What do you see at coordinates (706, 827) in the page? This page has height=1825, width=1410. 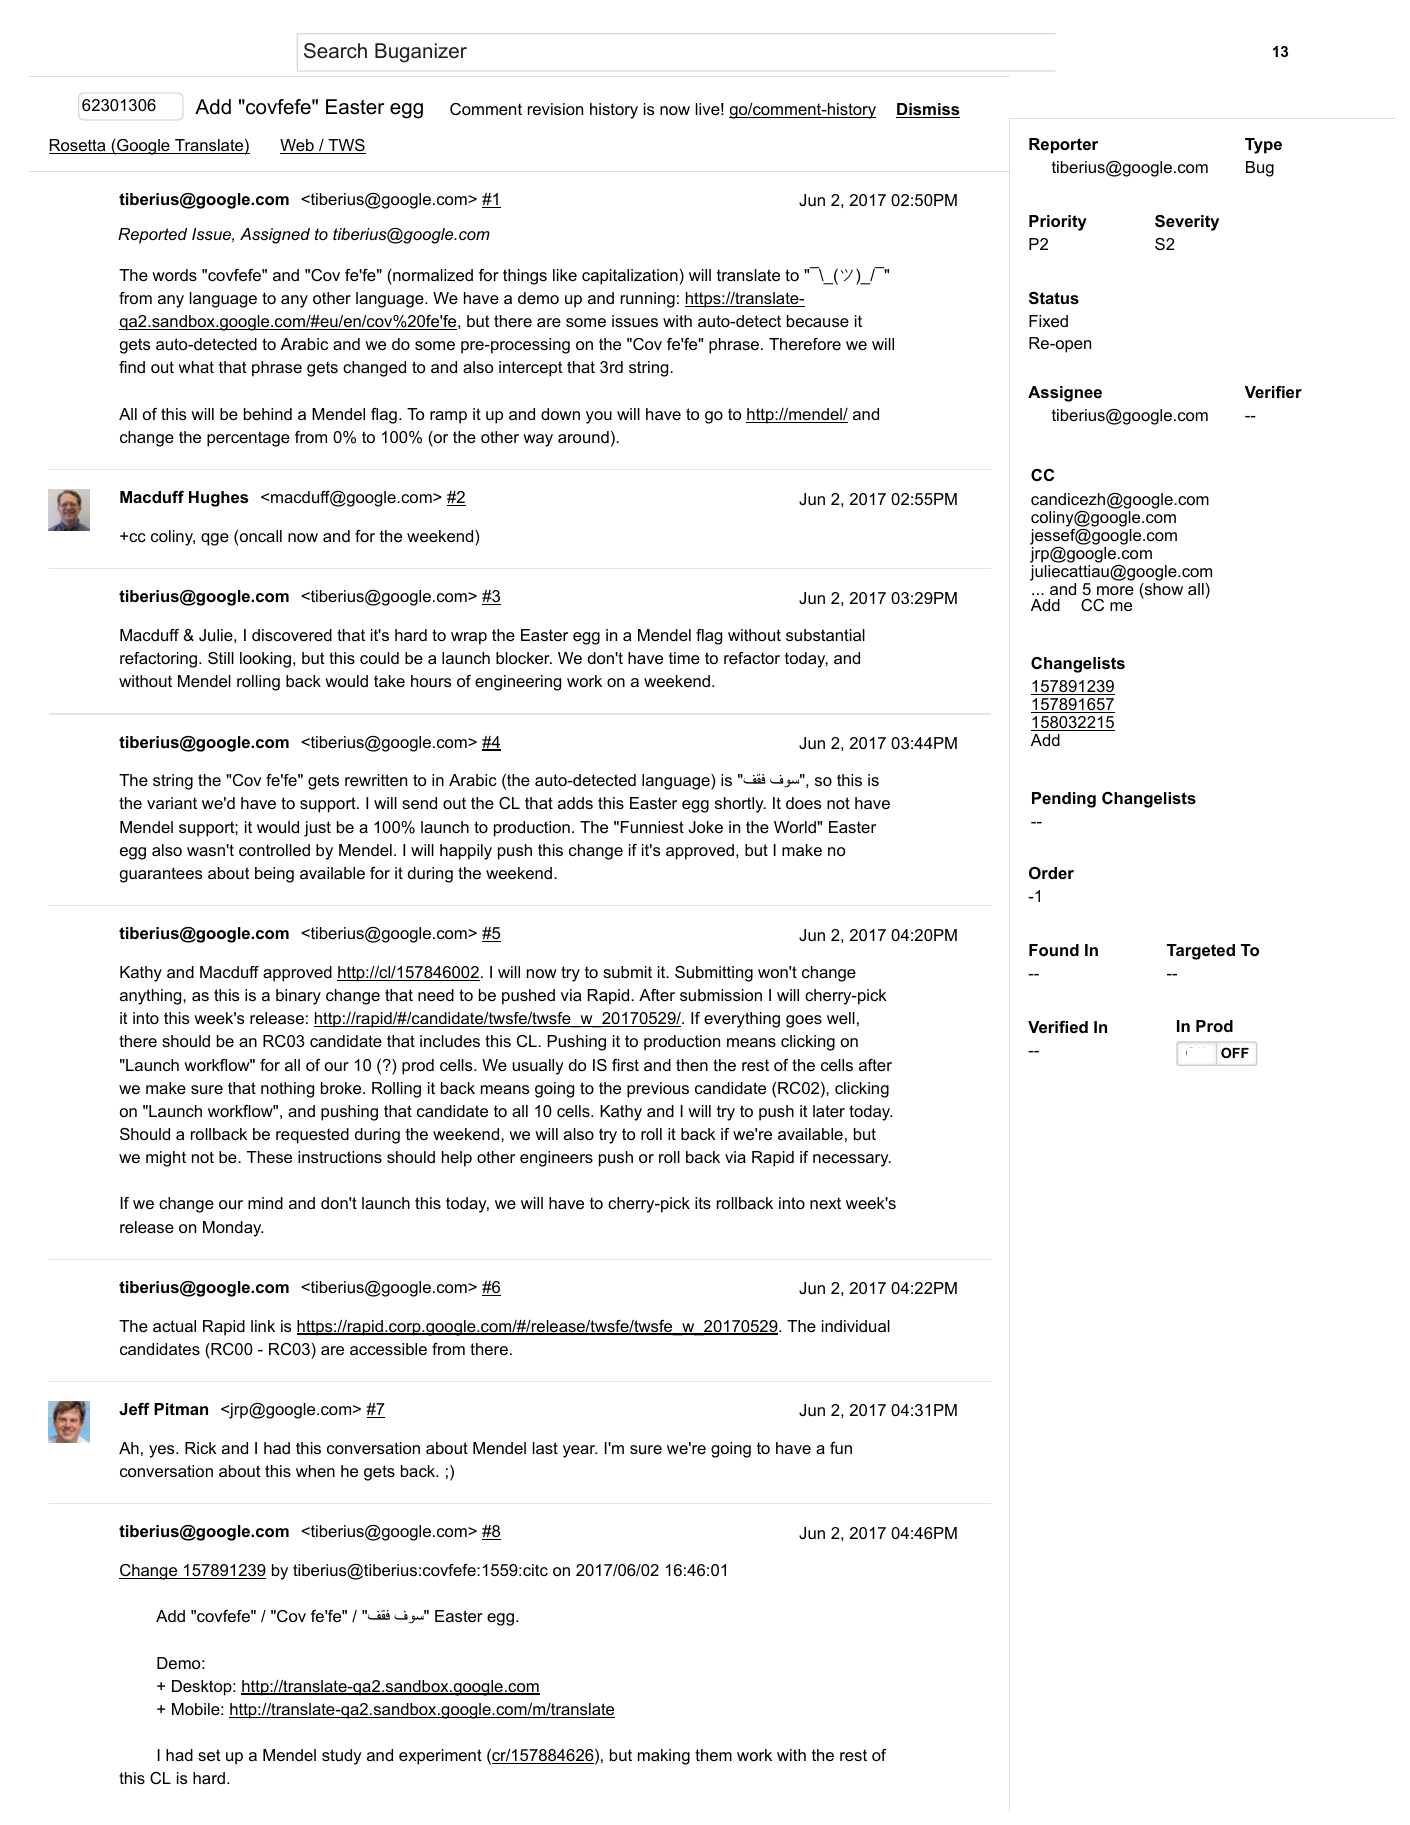 I see `Joke` at bounding box center [706, 827].
